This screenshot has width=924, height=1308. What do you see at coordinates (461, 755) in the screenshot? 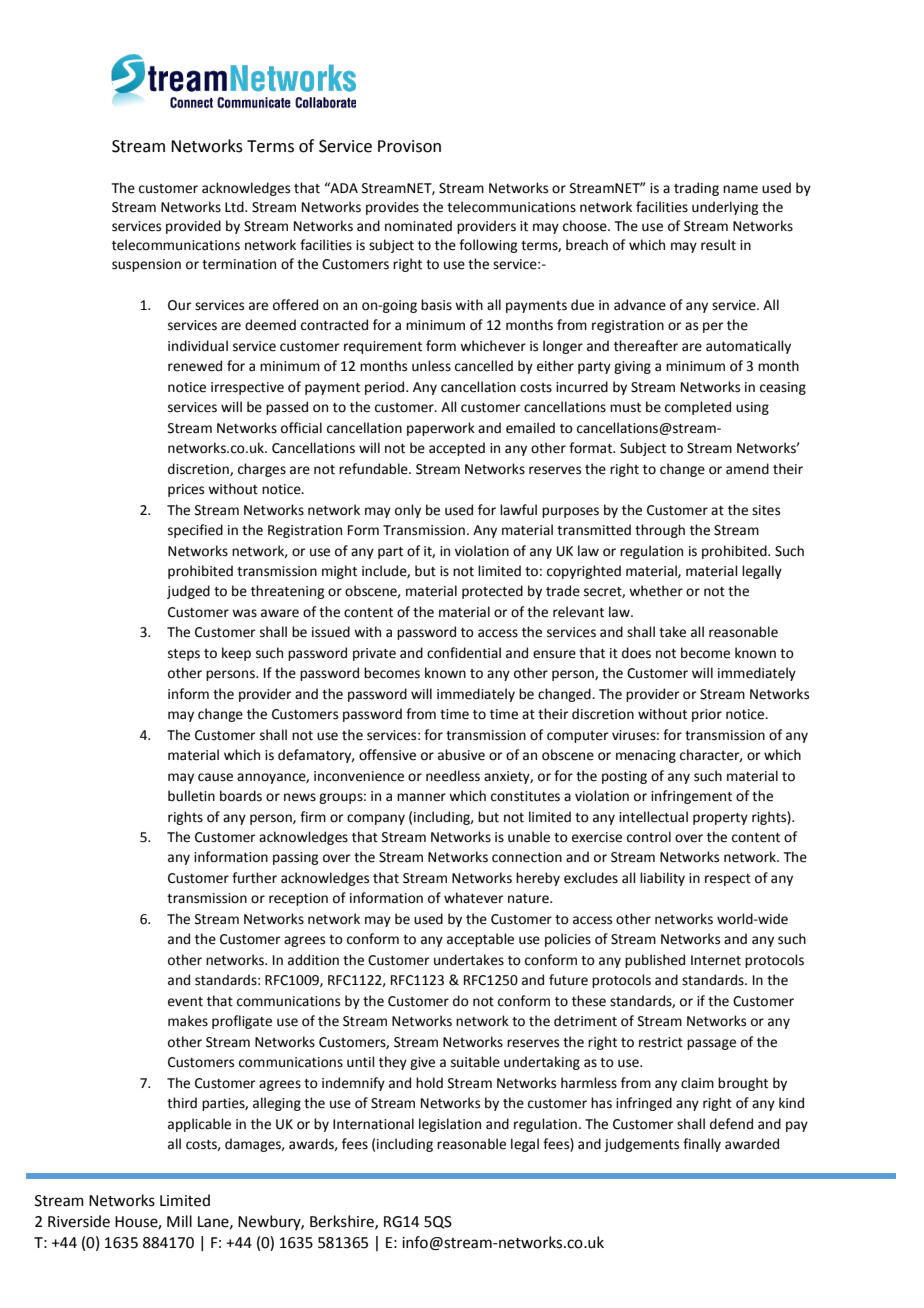
I see `abusive` at bounding box center [461, 755].
